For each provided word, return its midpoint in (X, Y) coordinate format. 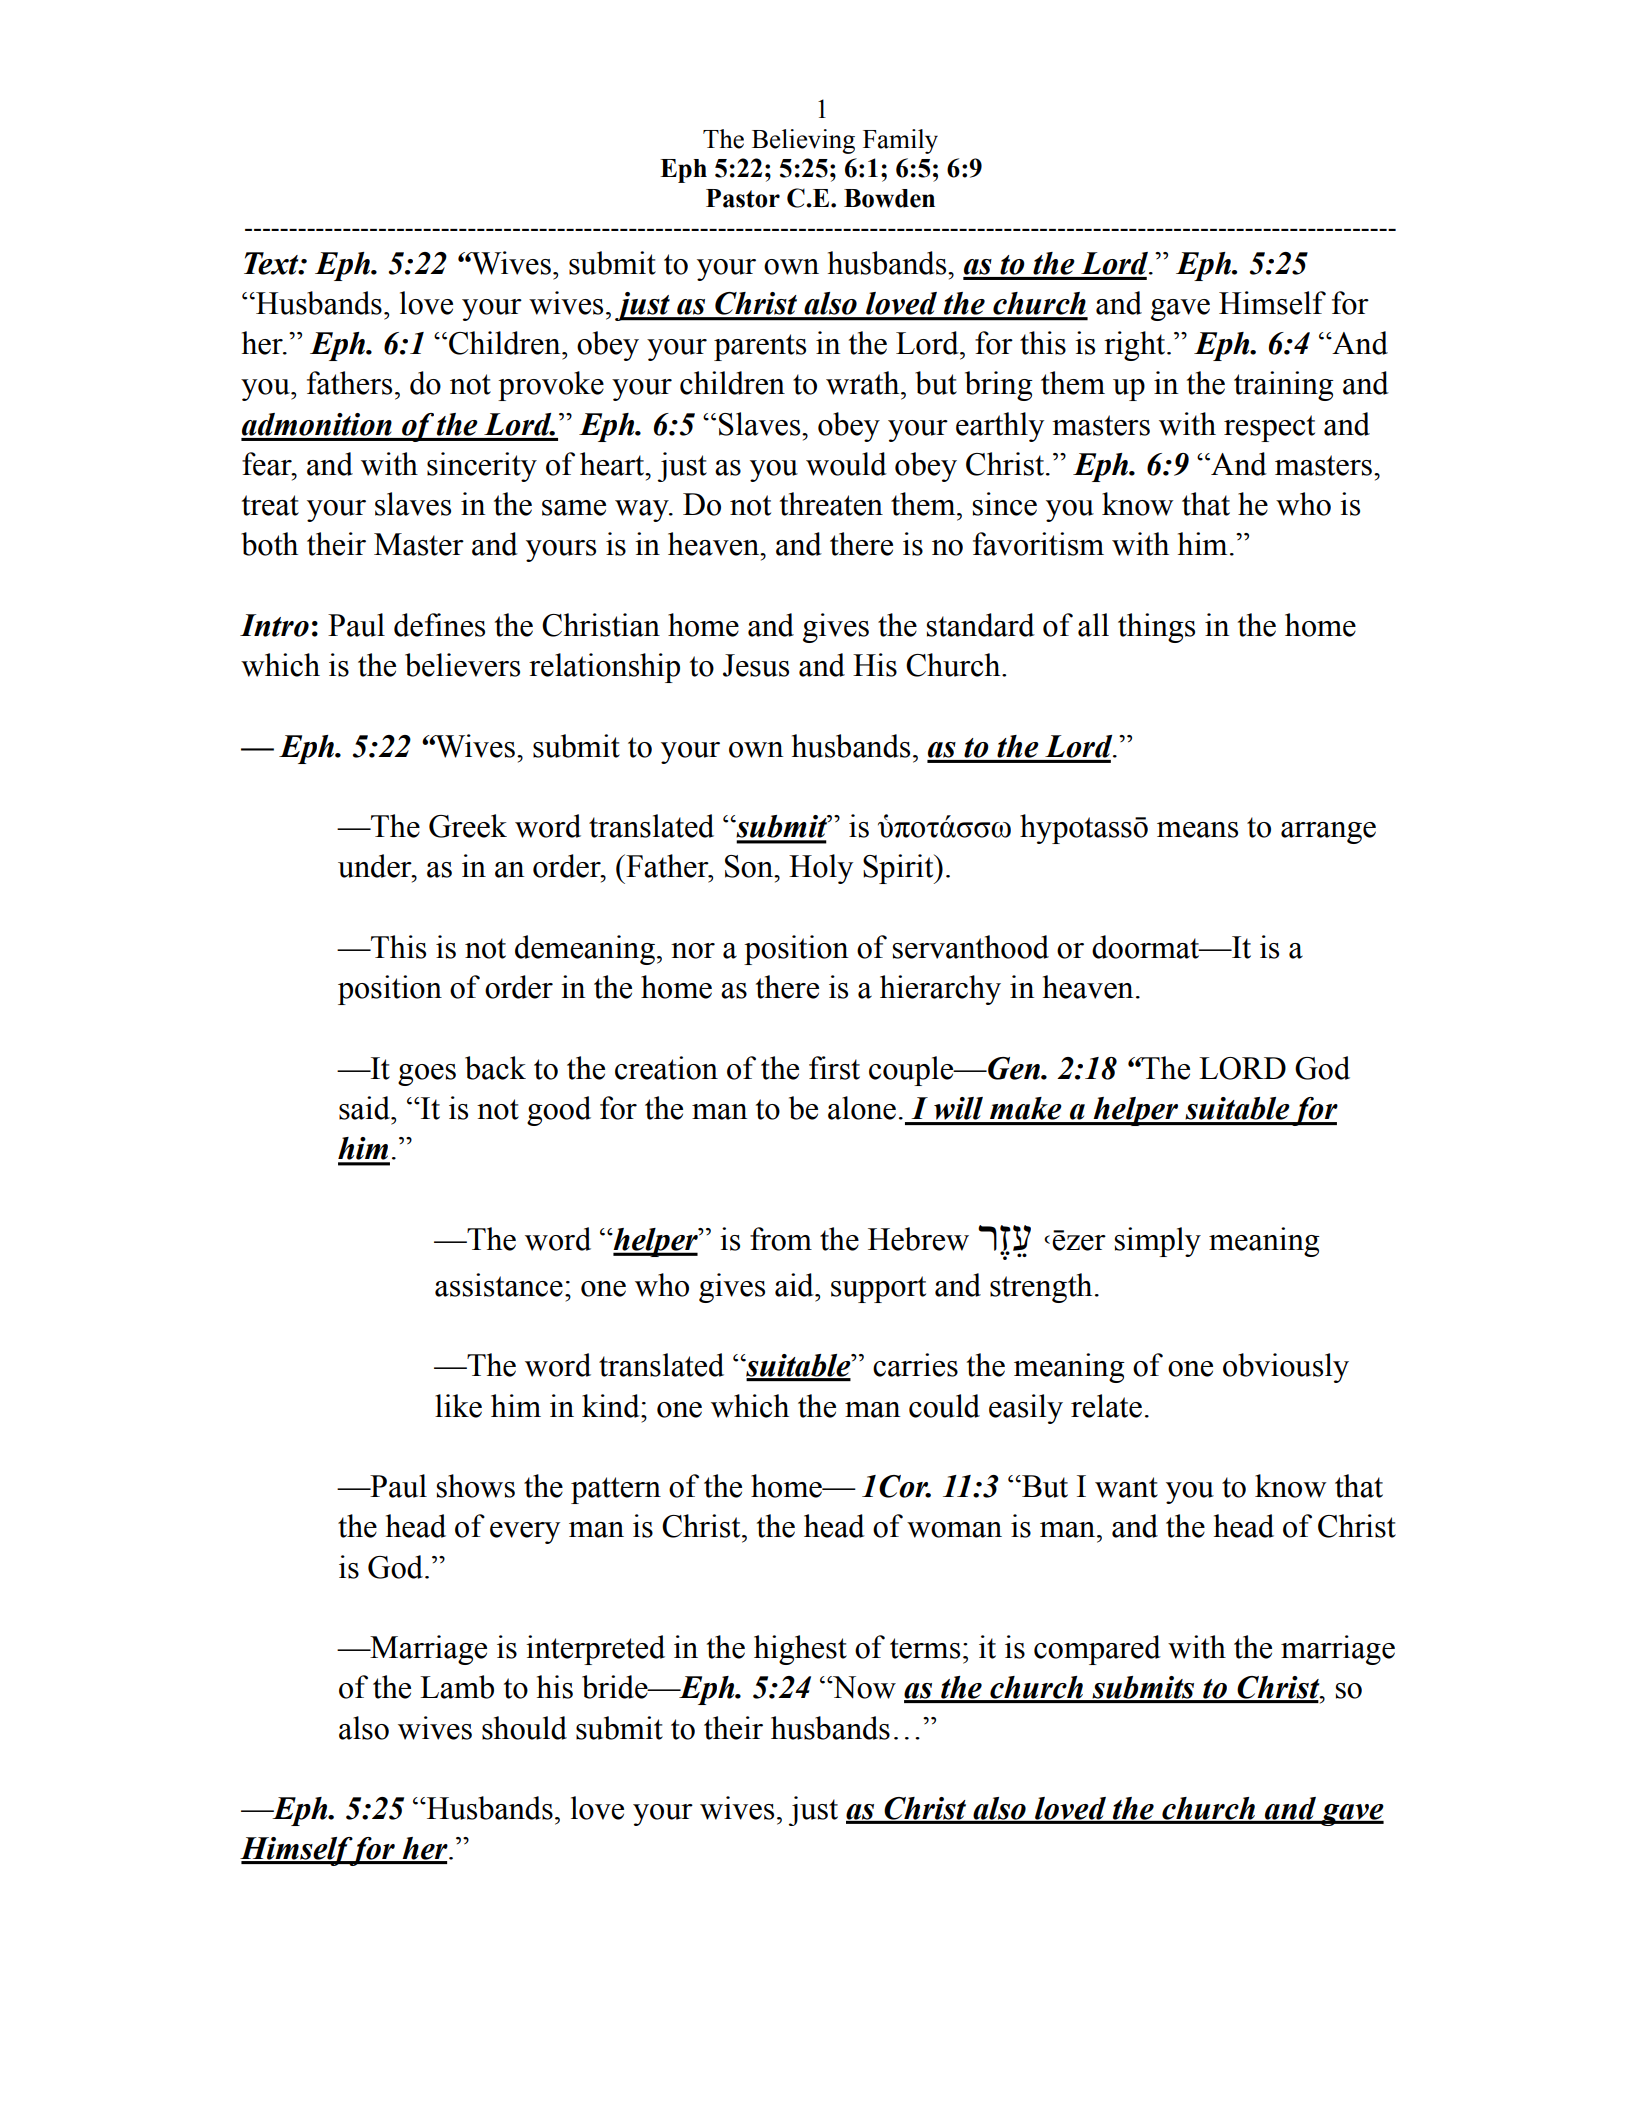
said (365, 1108)
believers (462, 665)
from (781, 1239)
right (1136, 346)
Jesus (756, 665)
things (1156, 628)
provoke (551, 386)
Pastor (743, 198)
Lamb (457, 1687)
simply (1158, 1242)
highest (800, 1650)
